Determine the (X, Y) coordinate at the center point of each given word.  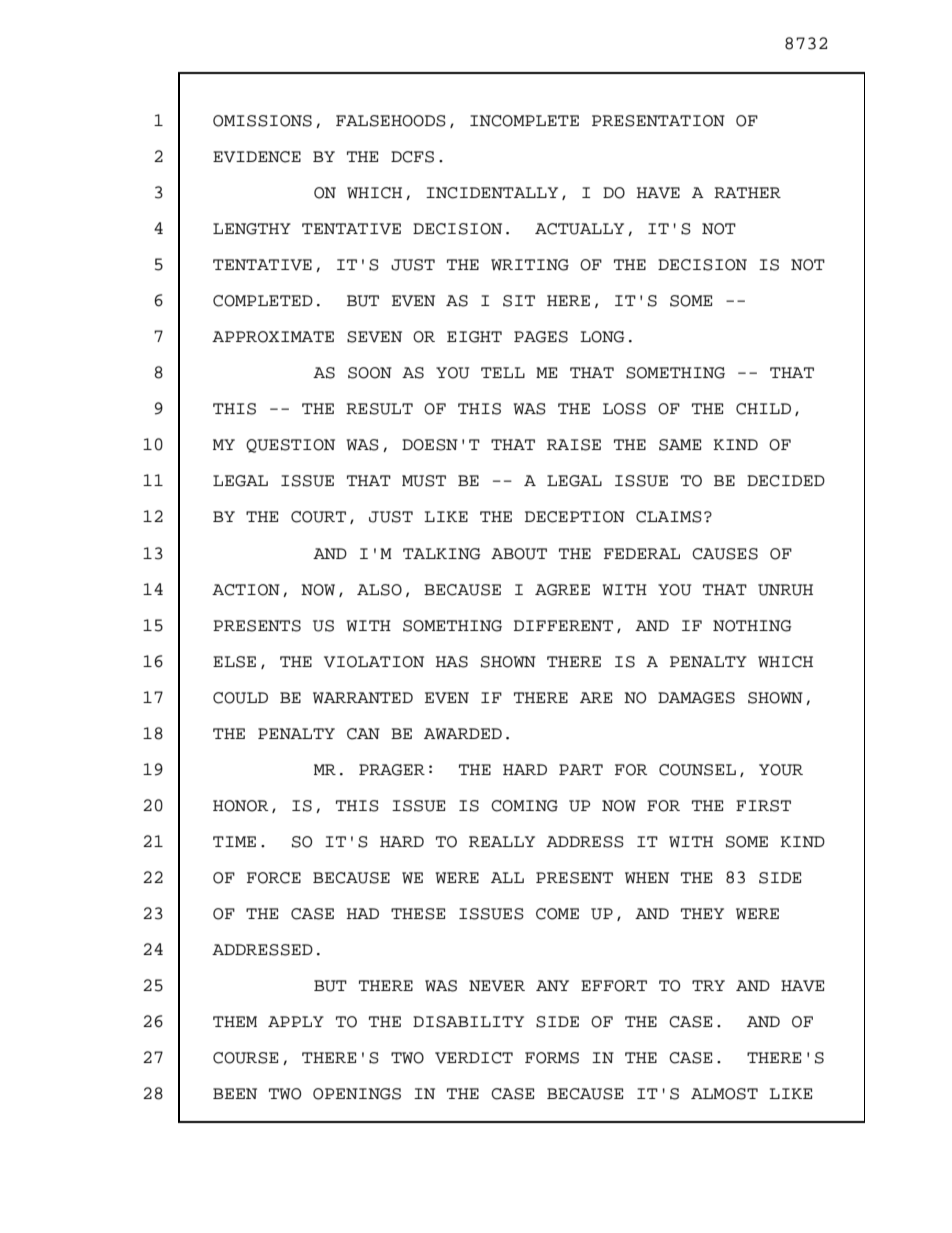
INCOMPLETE (524, 121)
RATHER (747, 192)
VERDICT (474, 1058)
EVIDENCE (257, 157)
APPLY (296, 1021)
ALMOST (724, 1094)
